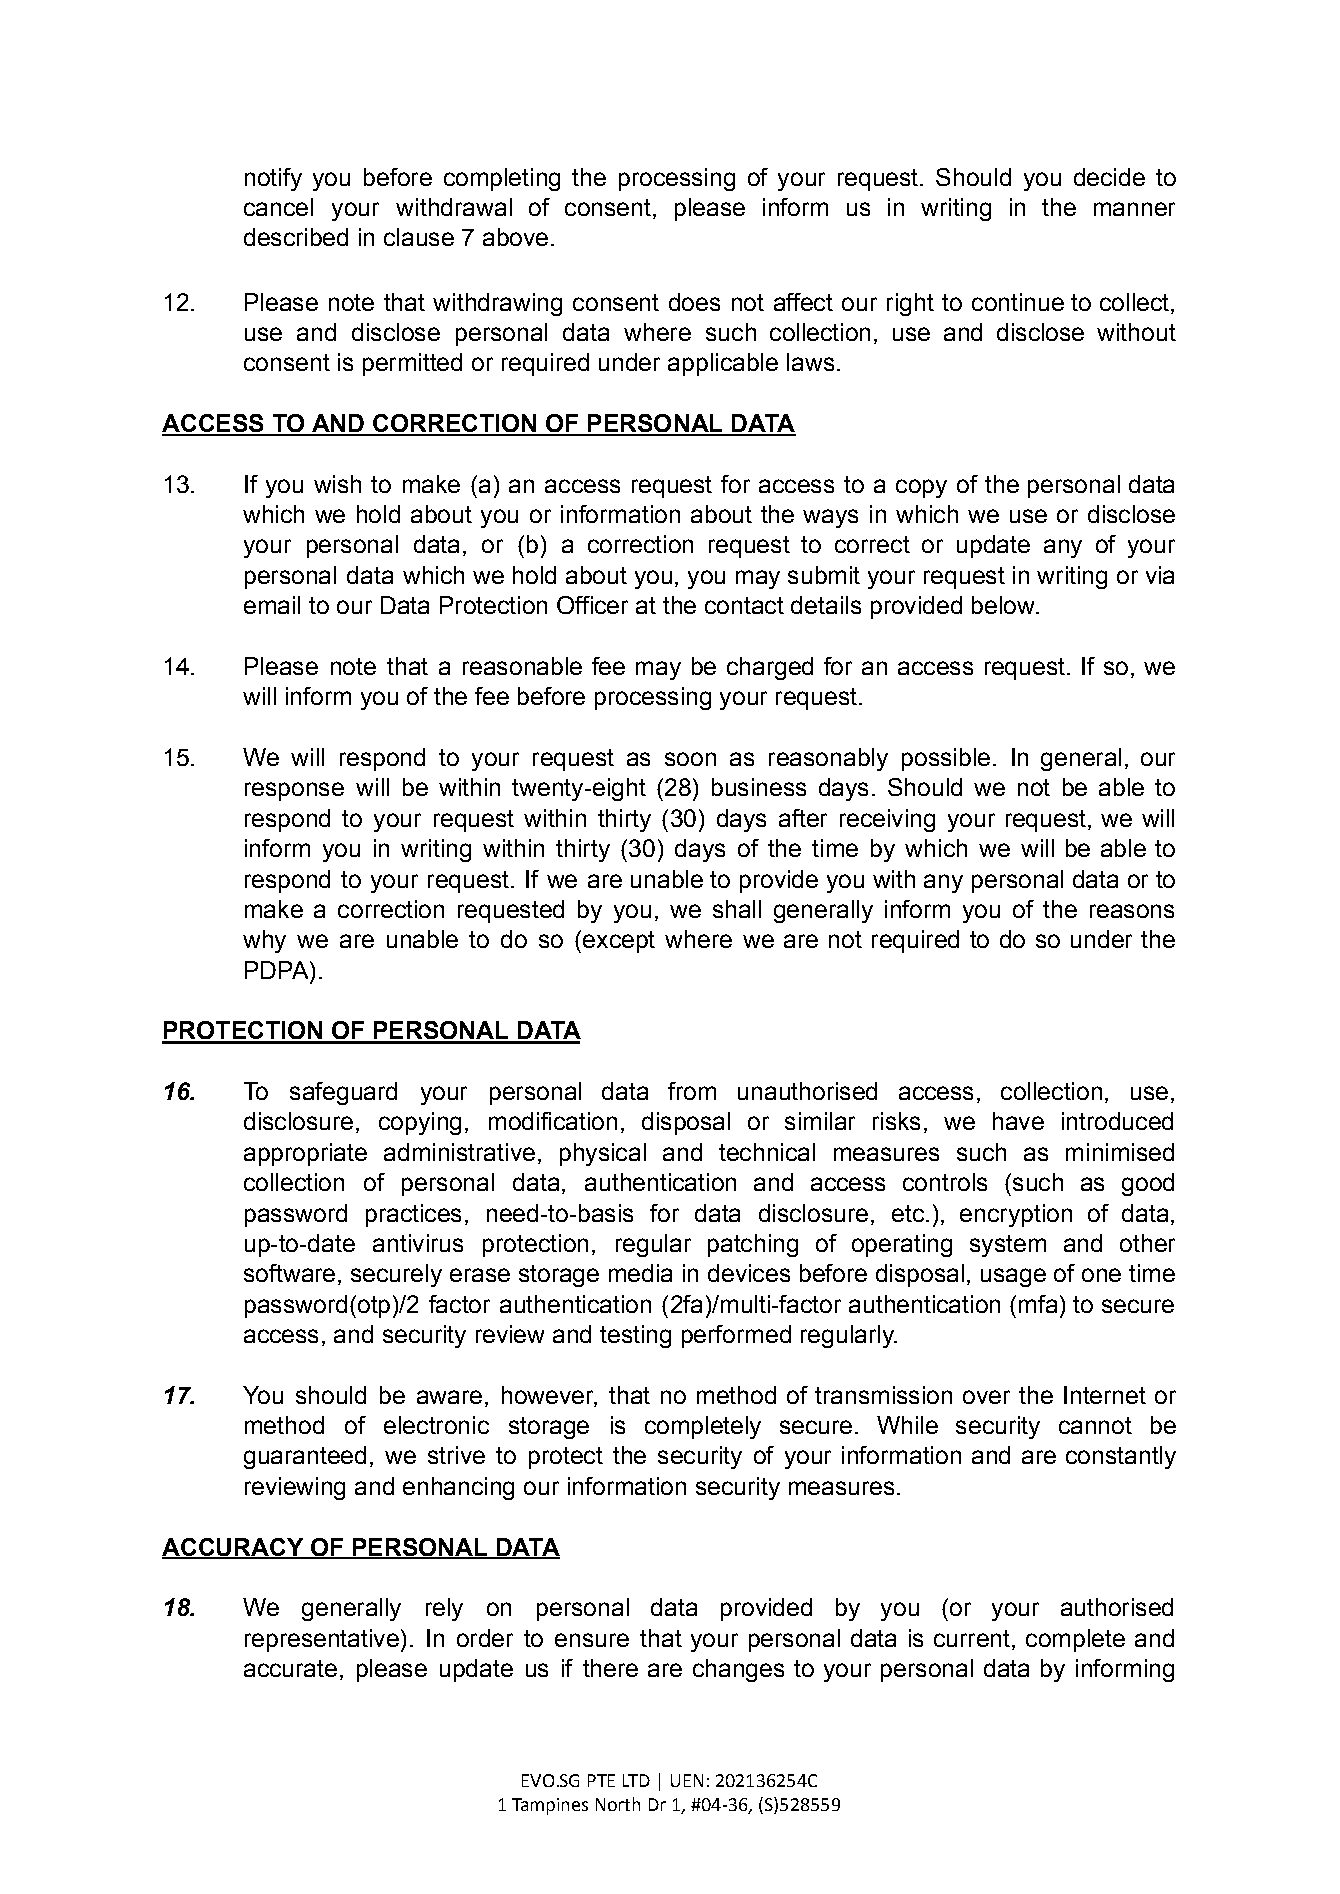 This screenshot has height=1894, width=1340. Describe the element at coordinates (264, 941) in the screenshot. I see `why` at that location.
